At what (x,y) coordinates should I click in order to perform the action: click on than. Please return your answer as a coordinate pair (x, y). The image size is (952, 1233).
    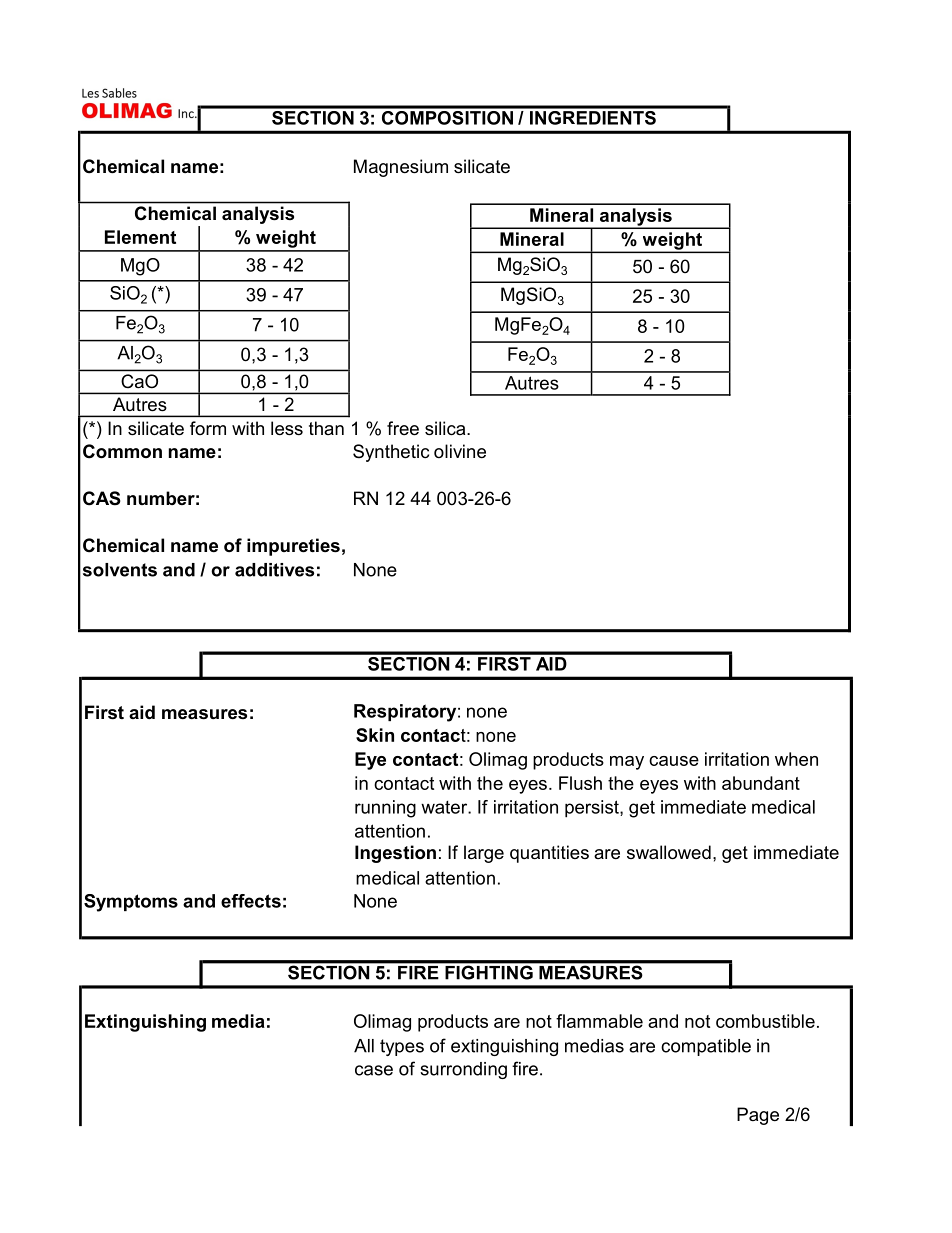
    Looking at the image, I should click on (326, 428).
